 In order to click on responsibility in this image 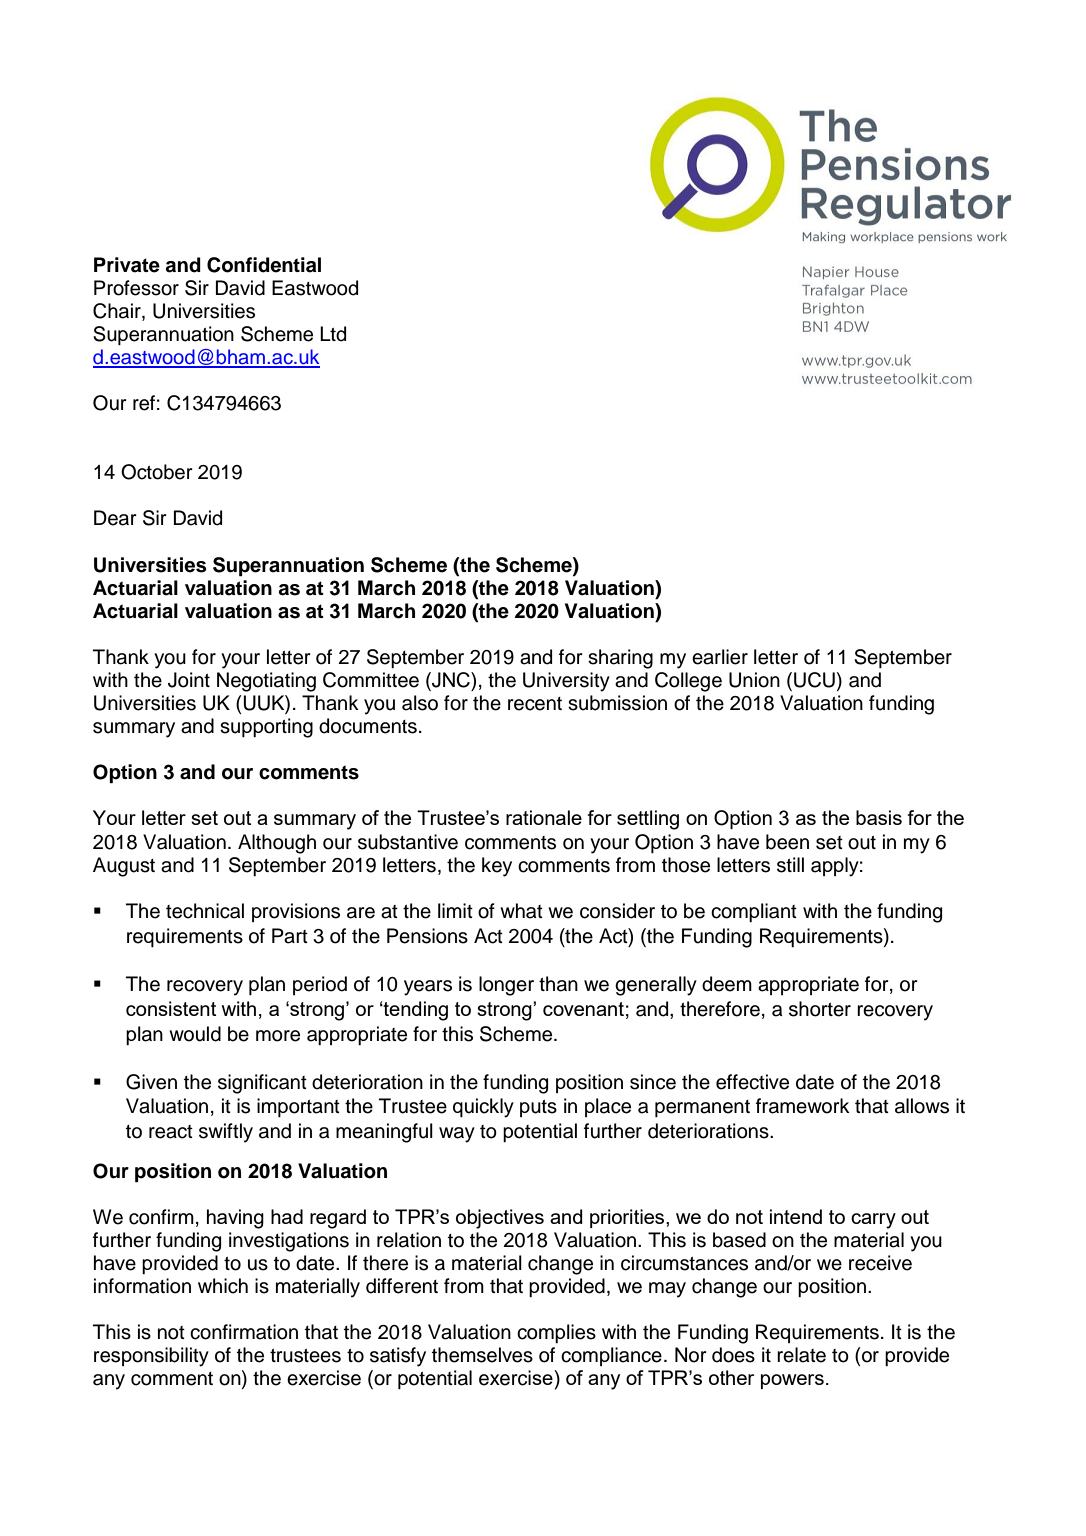, I will do `click(151, 1357)`.
